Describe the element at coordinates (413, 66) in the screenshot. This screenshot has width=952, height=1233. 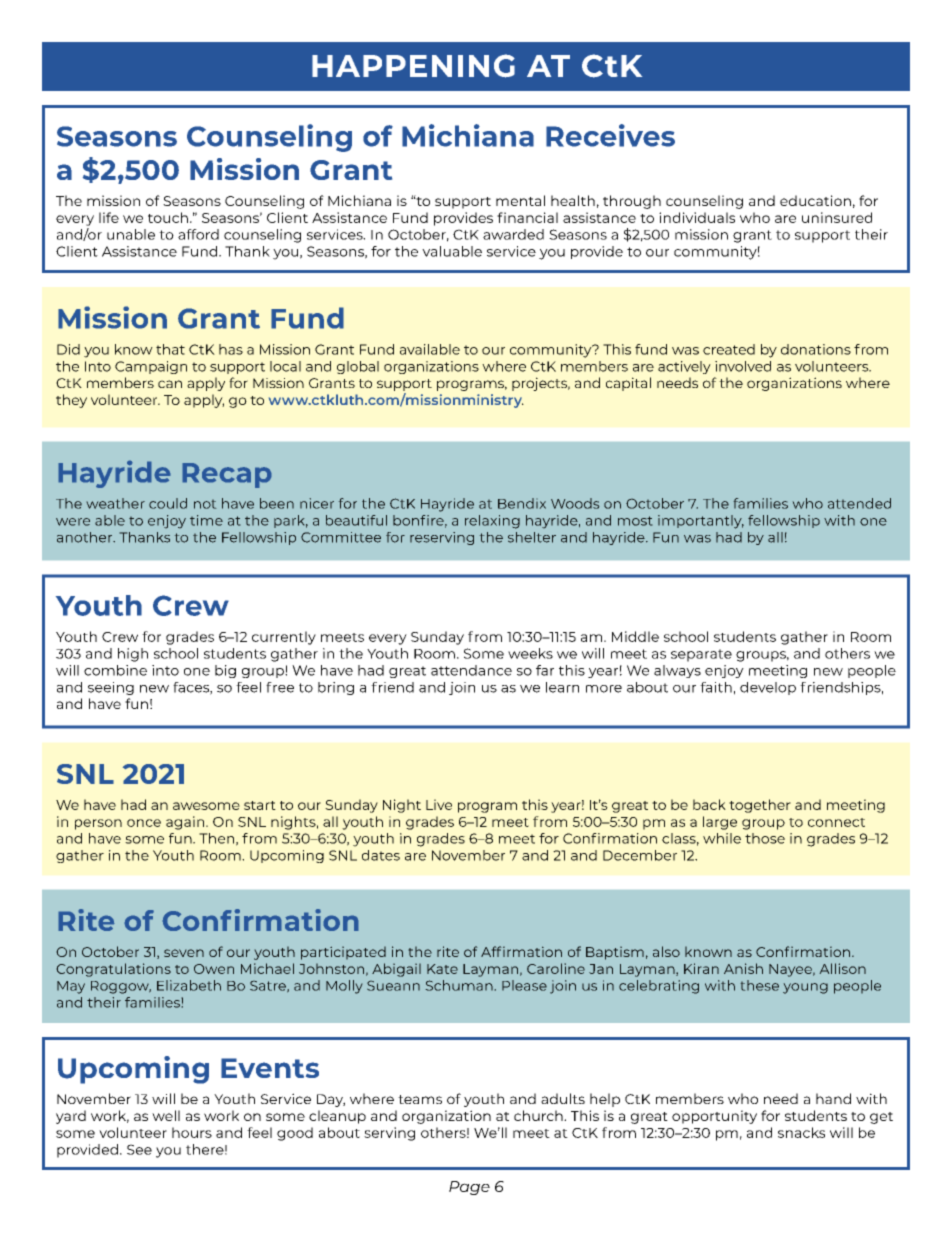
I see `HAPPENING` at that location.
